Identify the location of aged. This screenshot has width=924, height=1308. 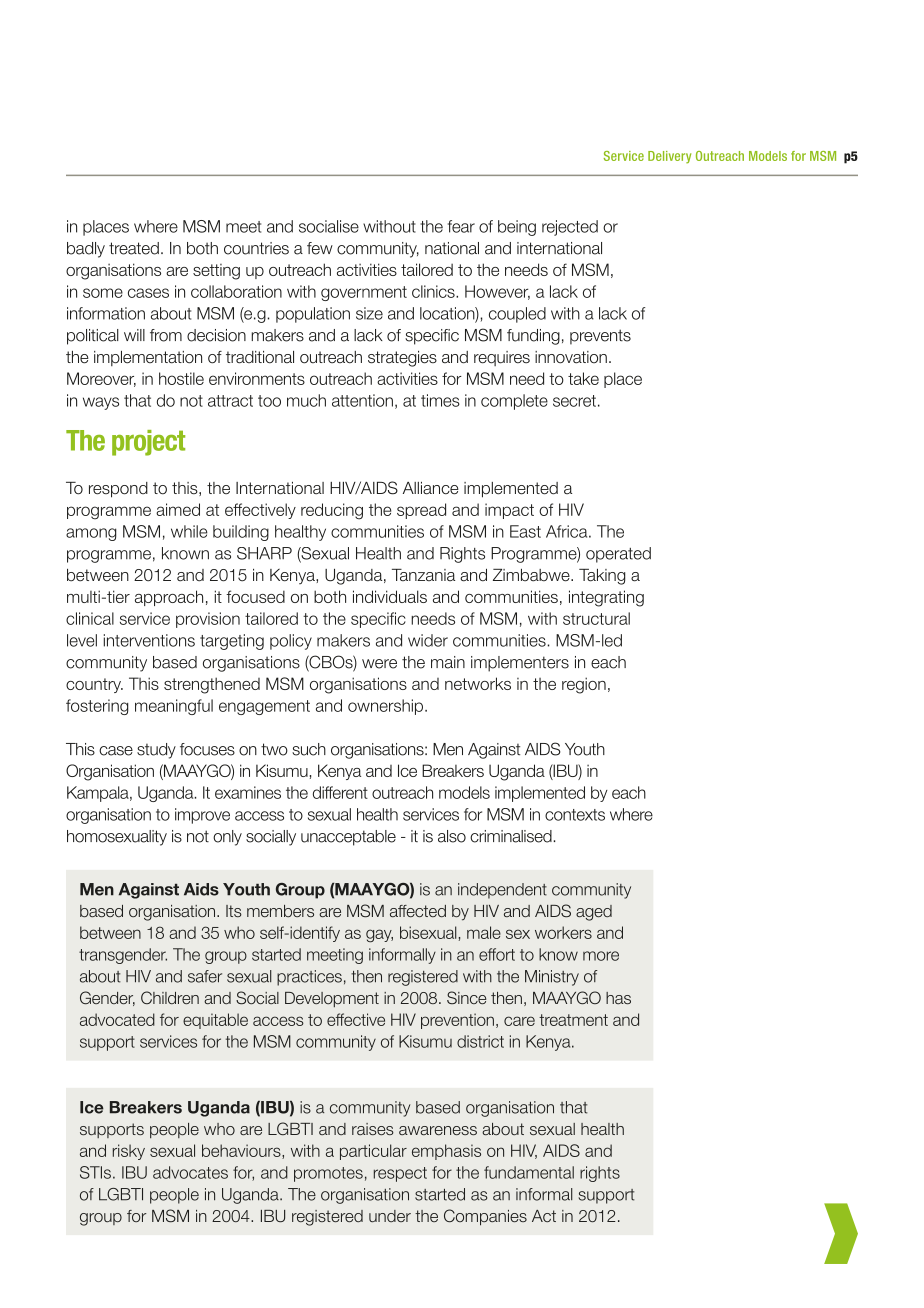
(594, 913).
